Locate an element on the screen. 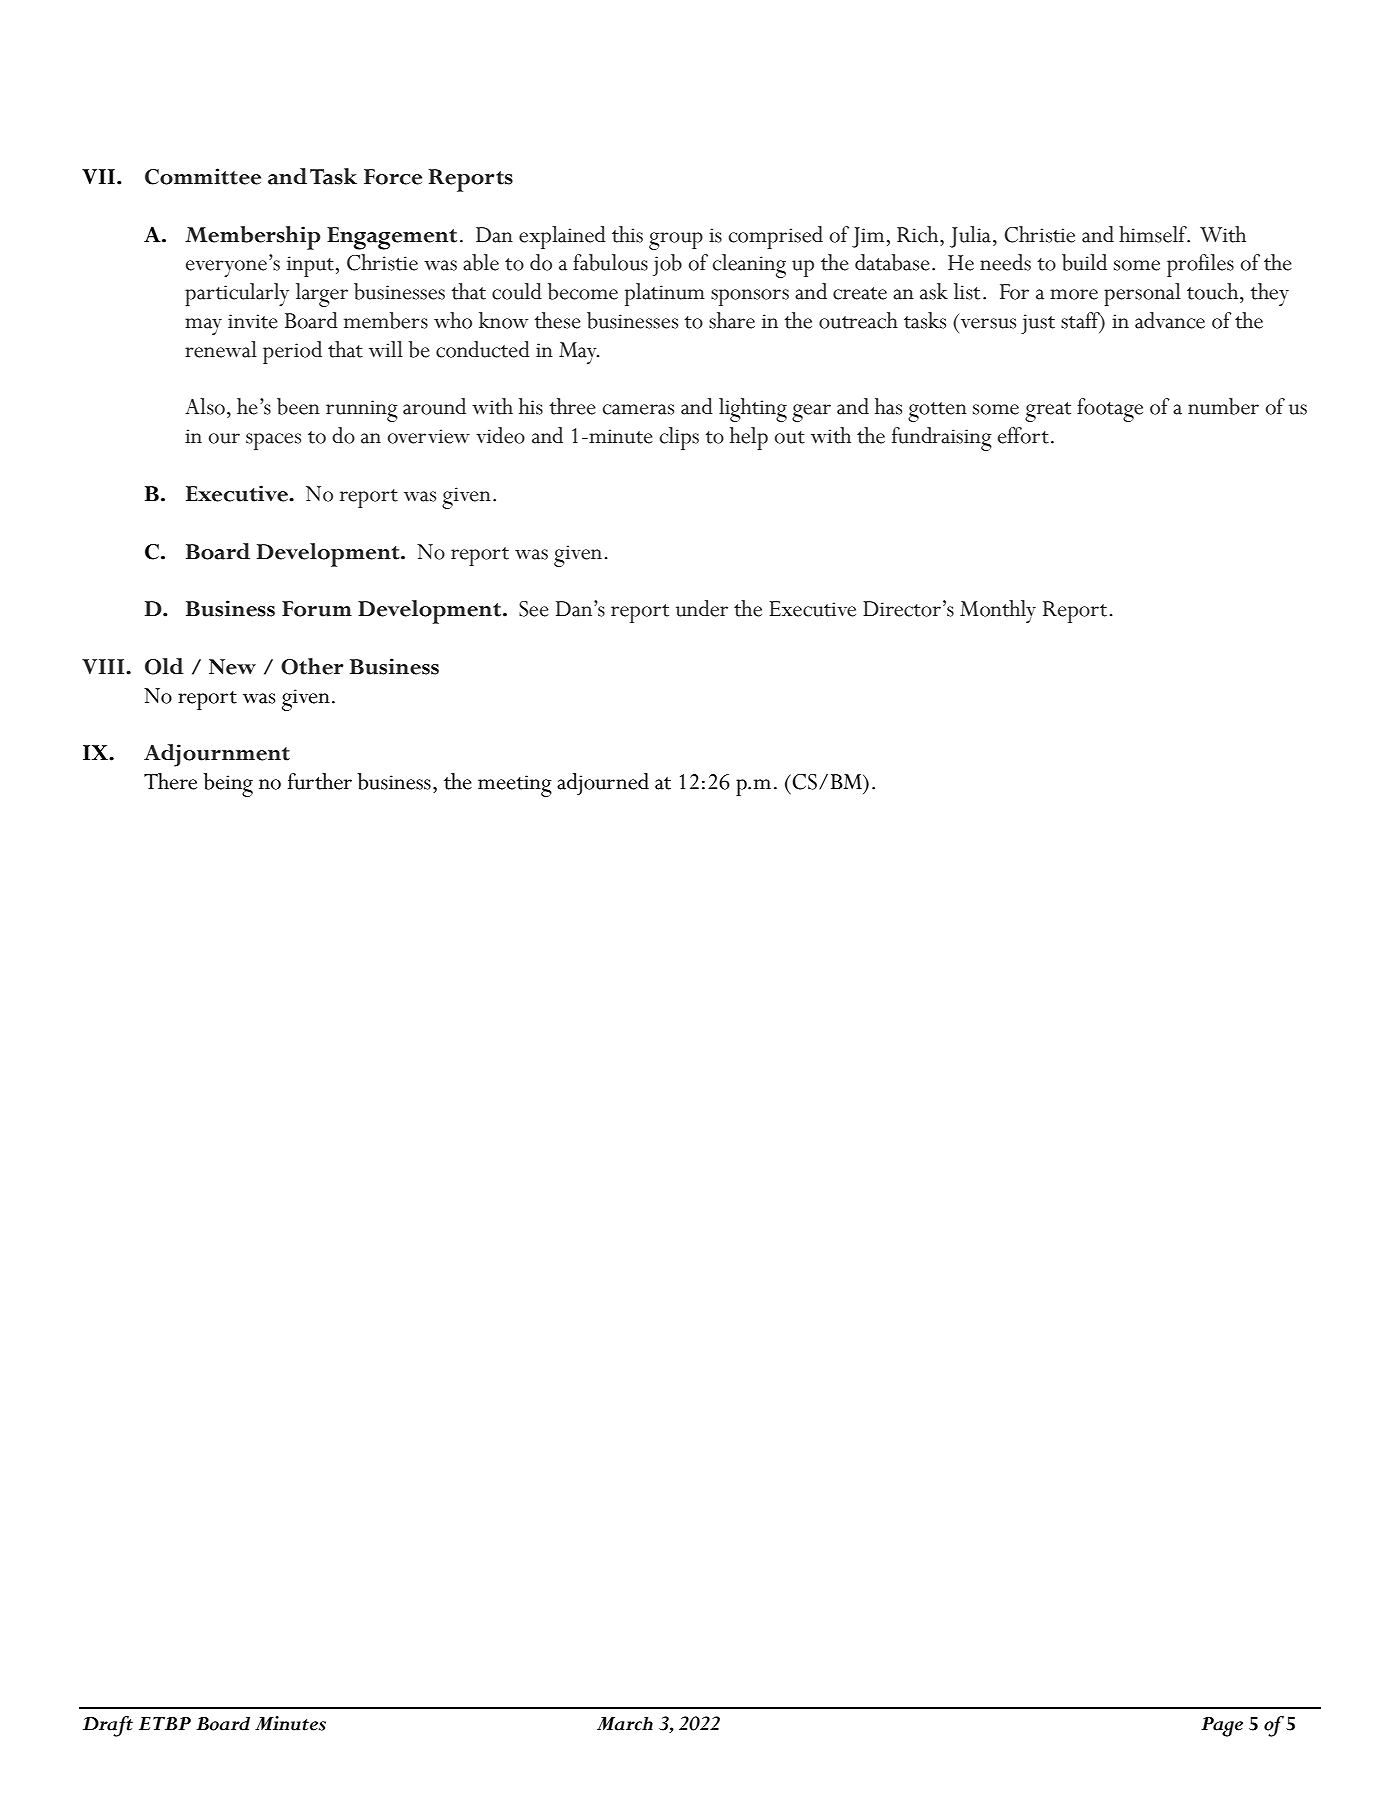 The height and width of the screenshot is (1811, 1399). himself is located at coordinates (1154, 234).
